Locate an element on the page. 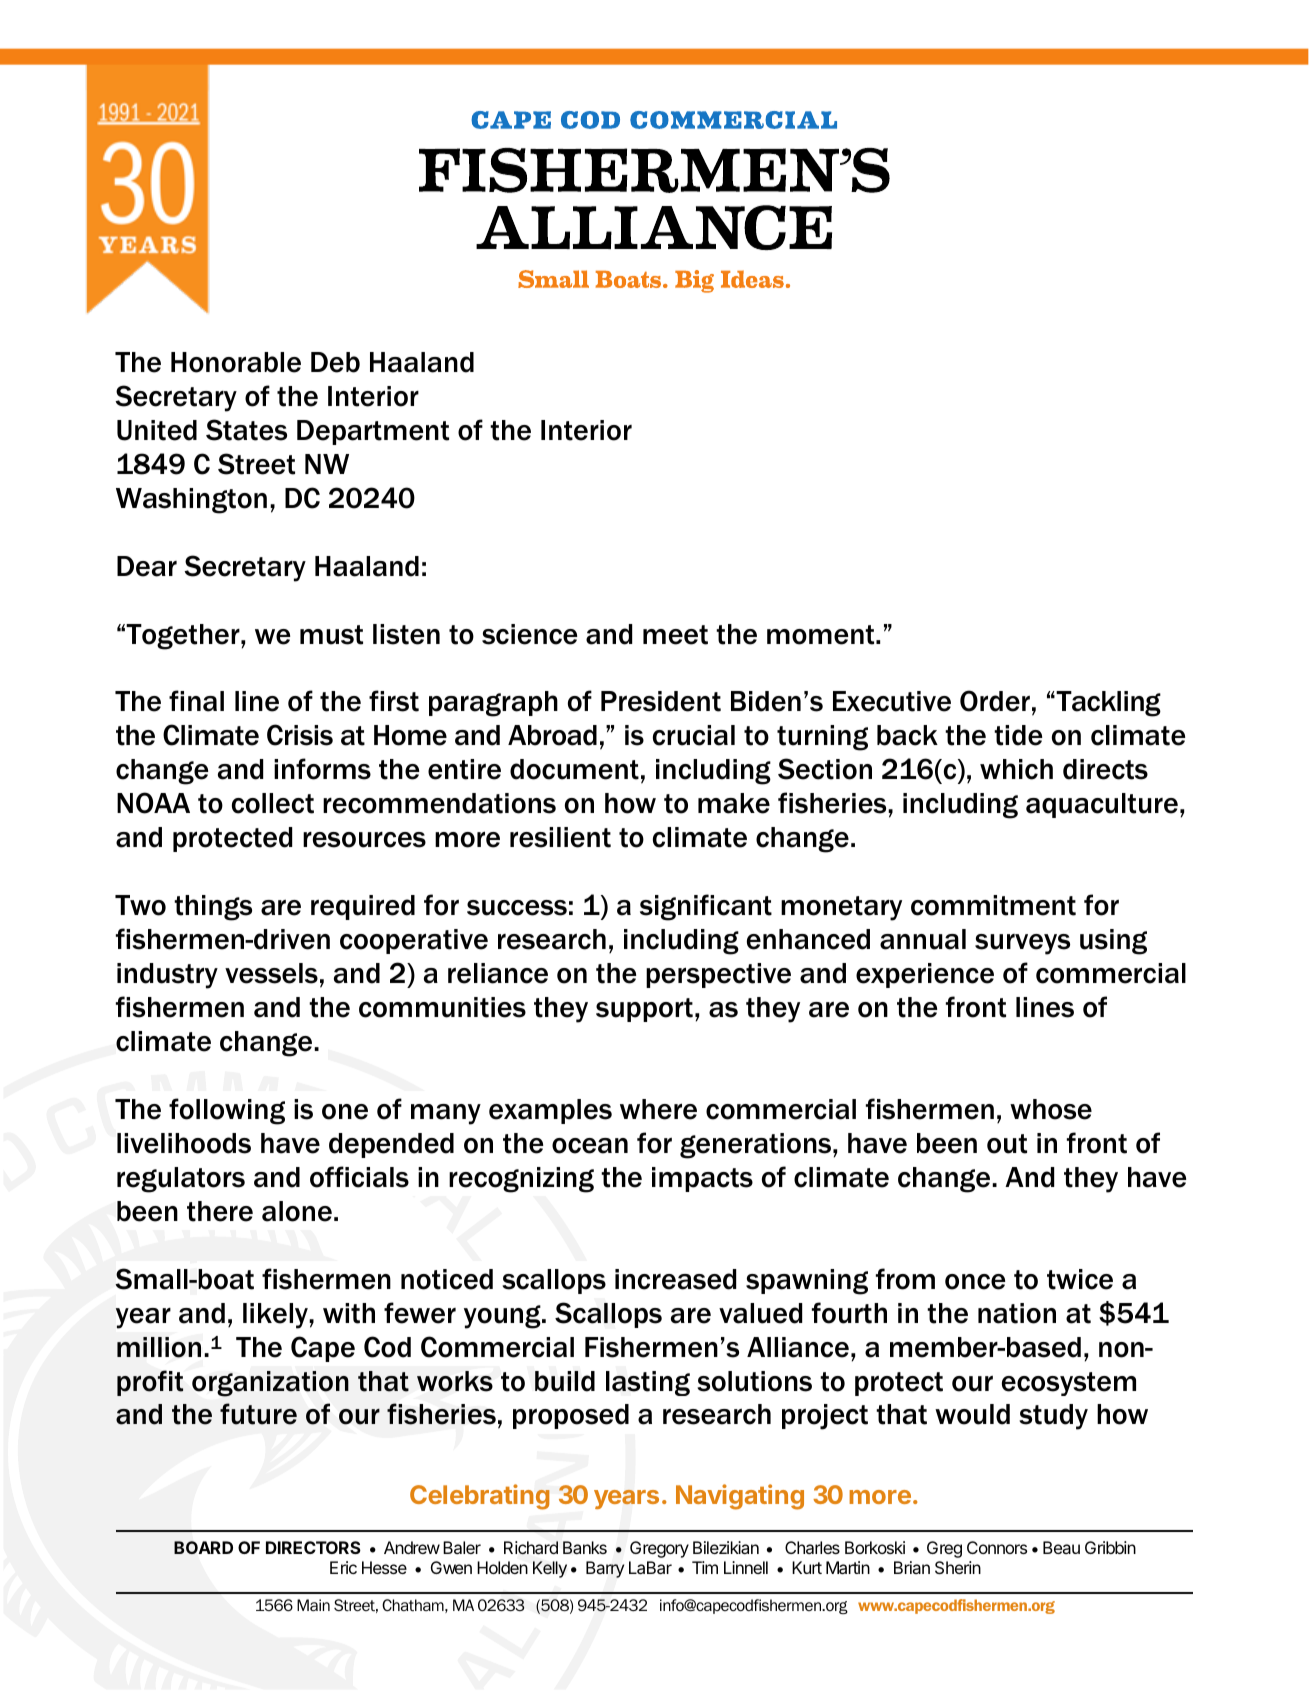 The height and width of the document is (1694, 1309). vessels is located at coordinates (271, 973).
